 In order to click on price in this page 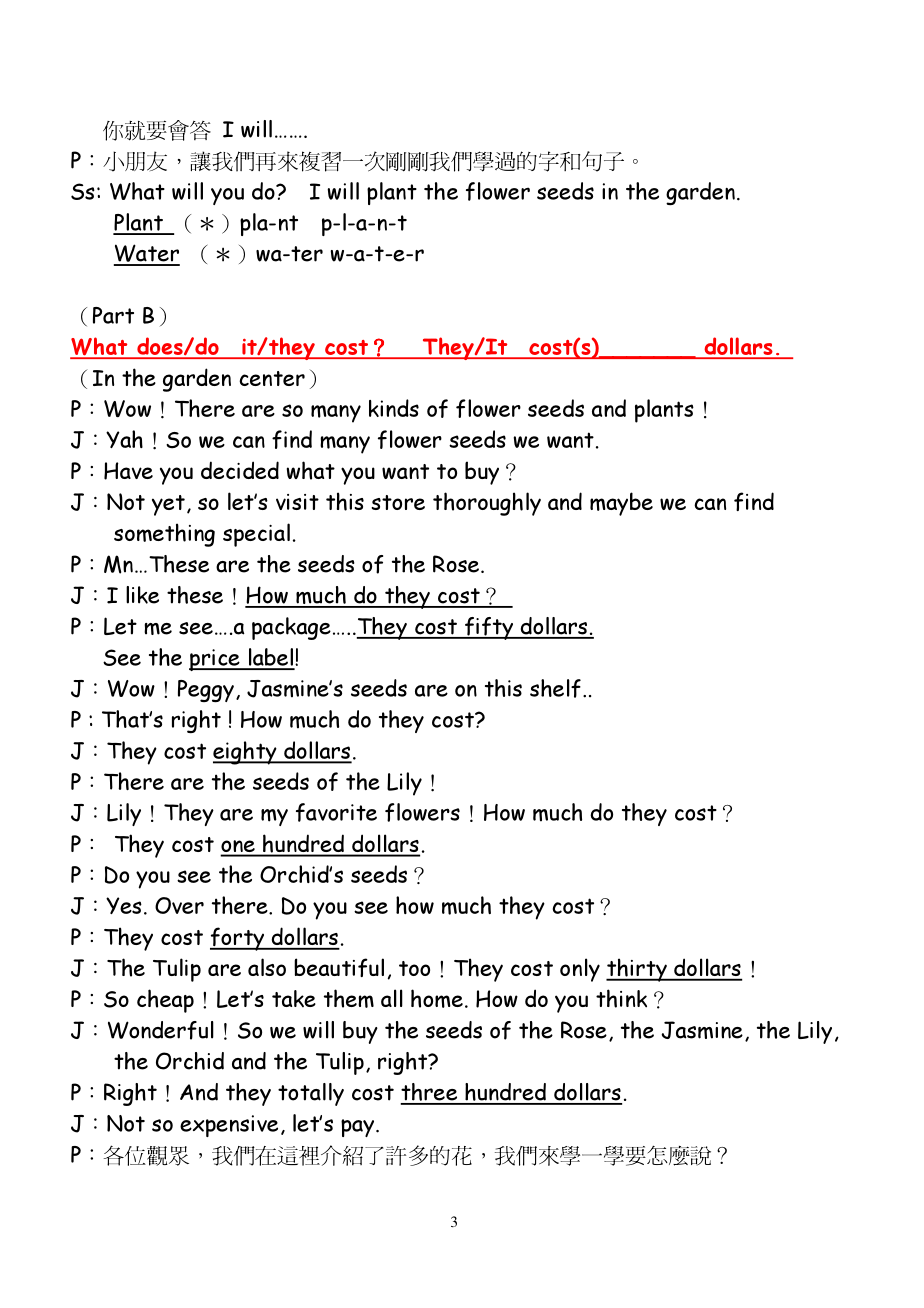, I will do `click(215, 660)`.
